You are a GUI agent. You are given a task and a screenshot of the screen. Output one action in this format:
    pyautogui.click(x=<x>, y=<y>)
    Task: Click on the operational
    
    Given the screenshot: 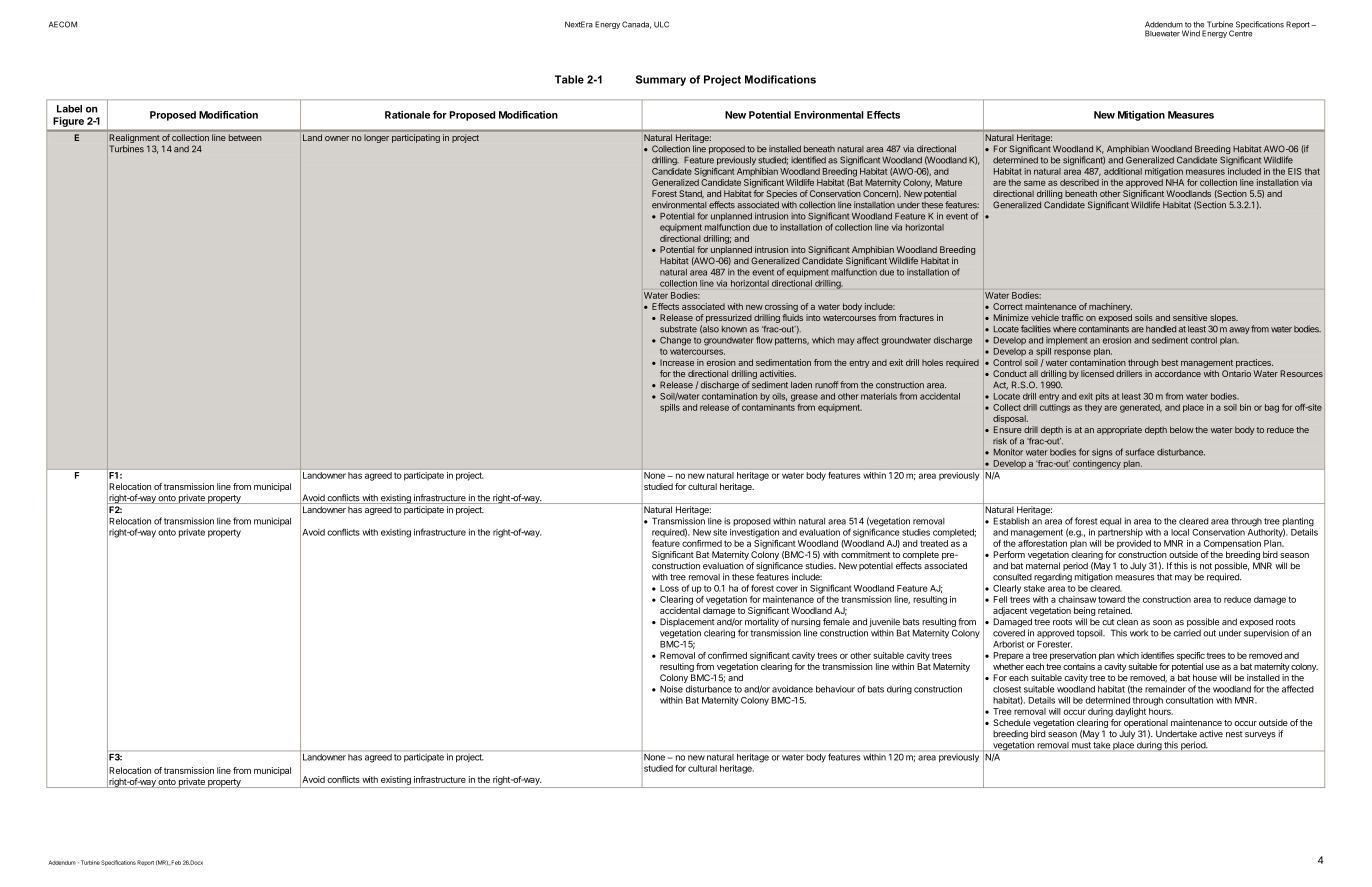 What is the action you would take?
    pyautogui.click(x=1146, y=723)
